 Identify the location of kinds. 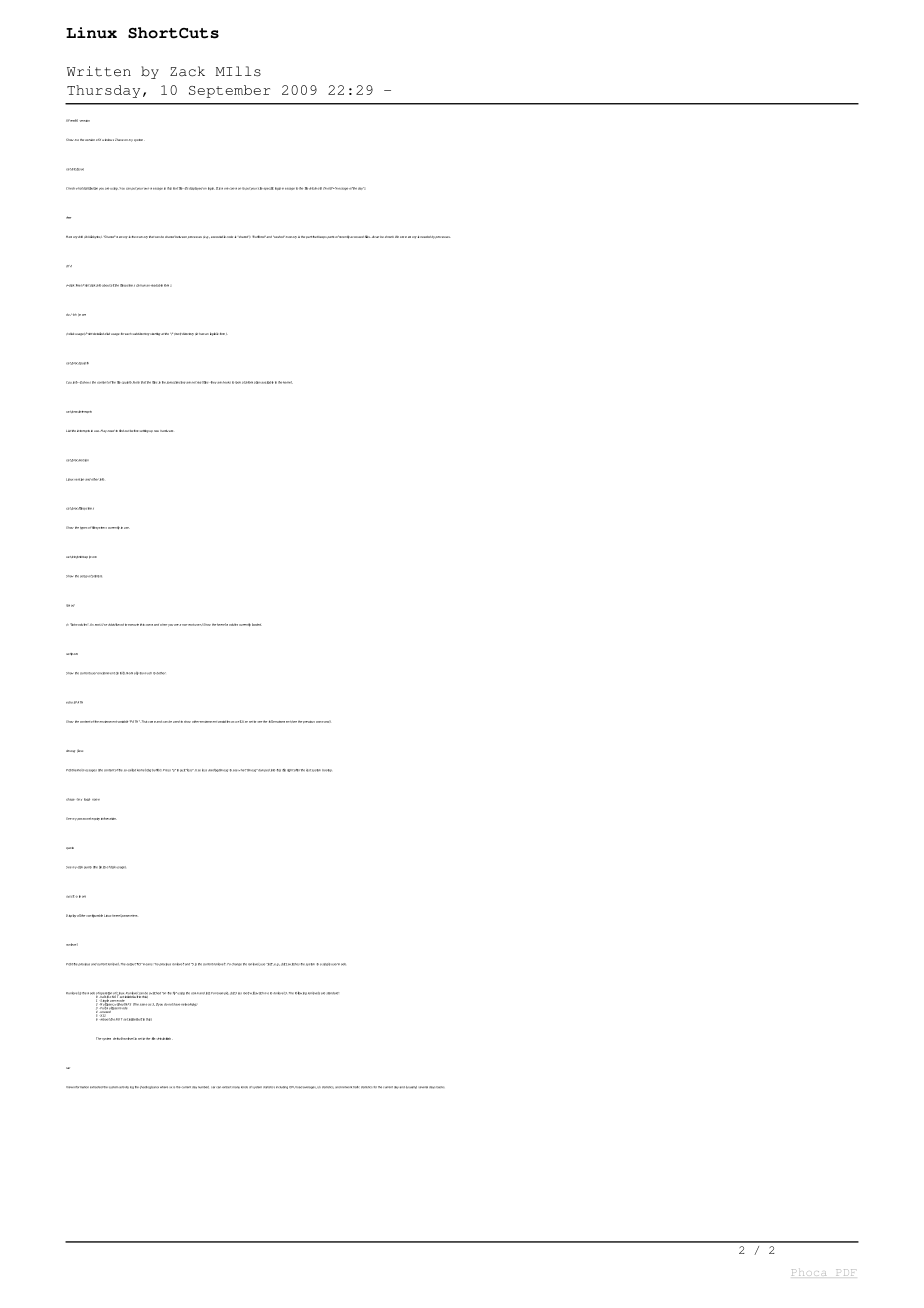
(244, 1087).
